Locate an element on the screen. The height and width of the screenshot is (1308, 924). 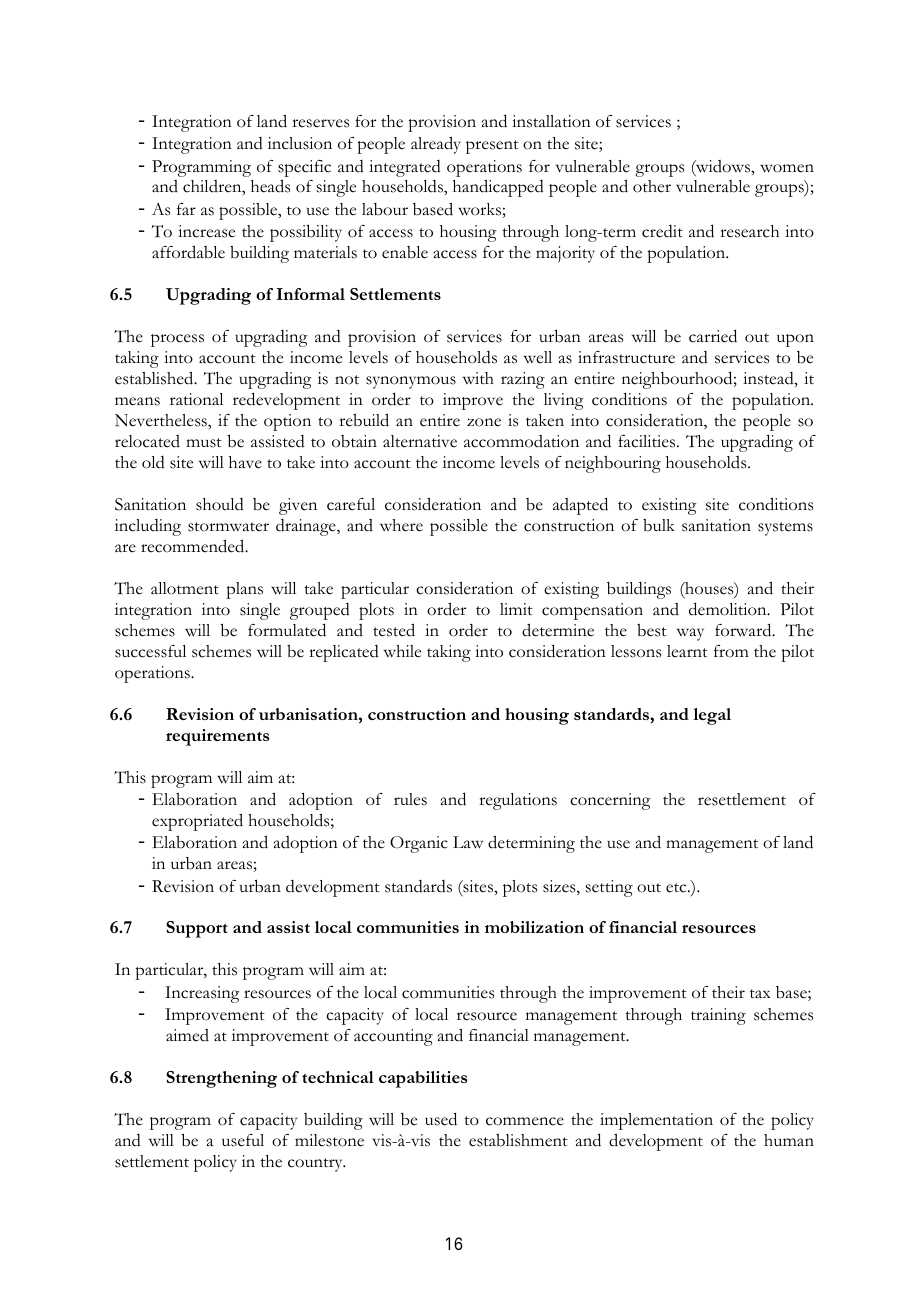
rational is located at coordinates (196, 399).
